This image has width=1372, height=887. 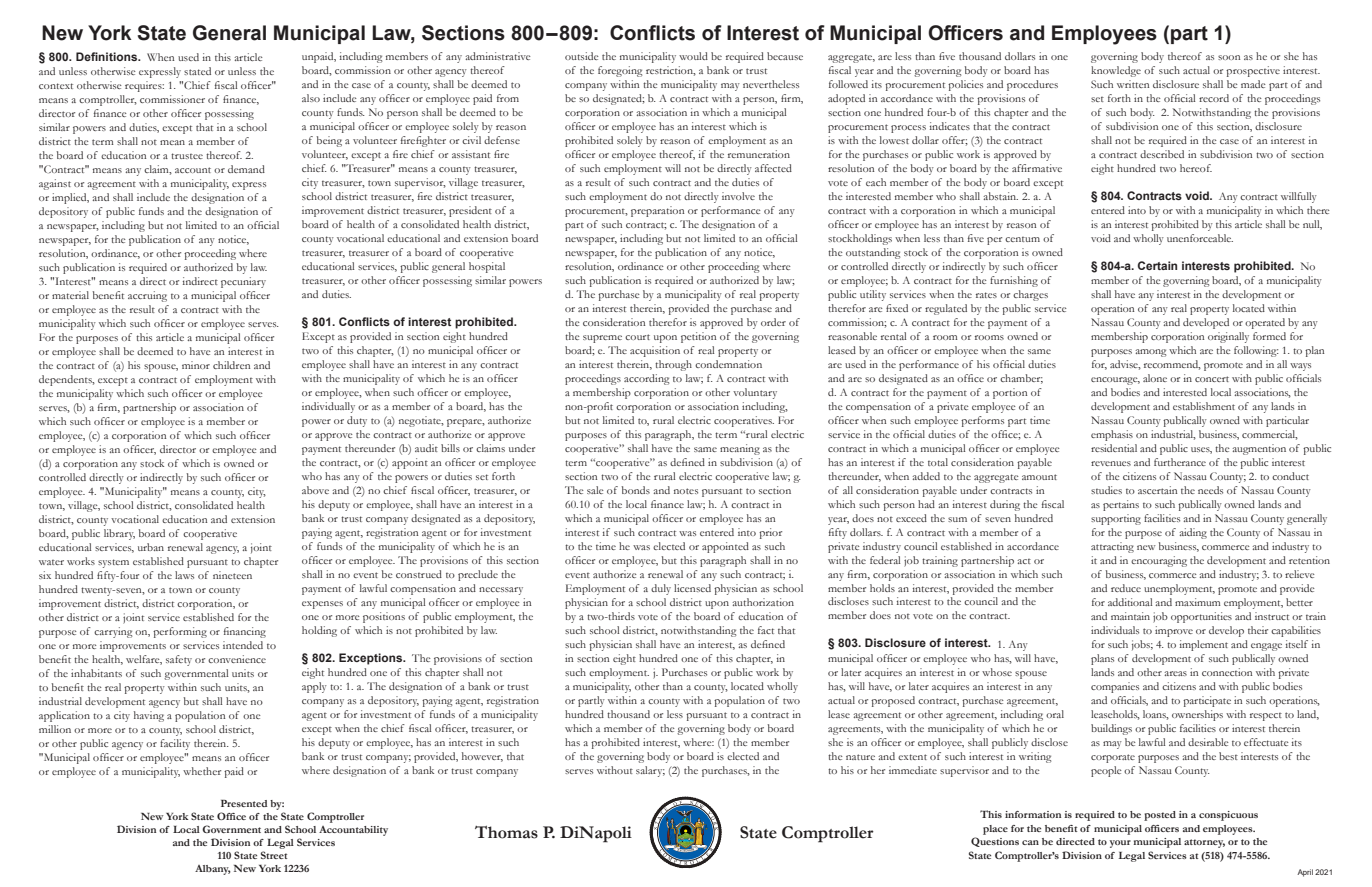 I want to click on furtherance, so click(x=1180, y=462).
